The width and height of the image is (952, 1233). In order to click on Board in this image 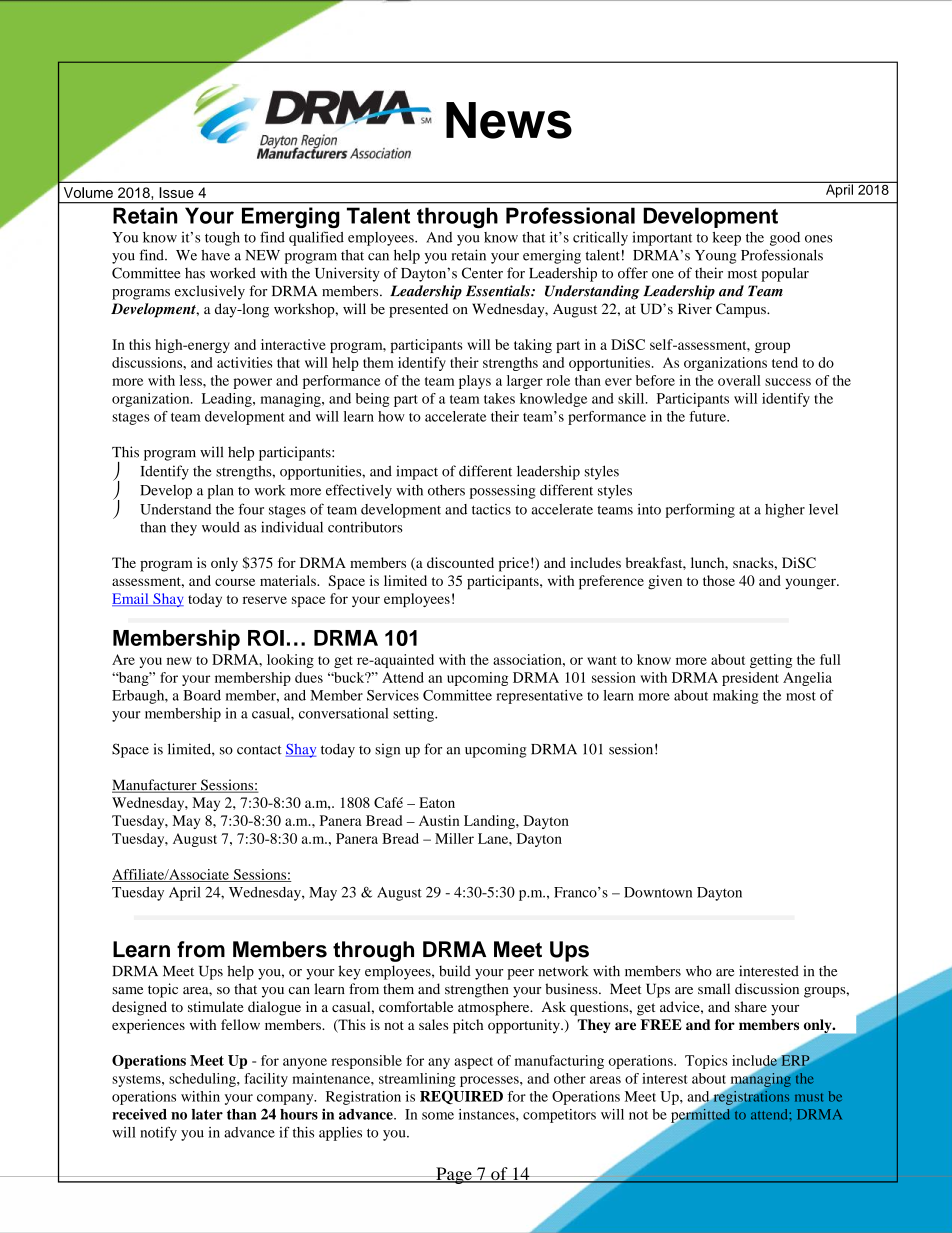, I will do `click(202, 695)`.
